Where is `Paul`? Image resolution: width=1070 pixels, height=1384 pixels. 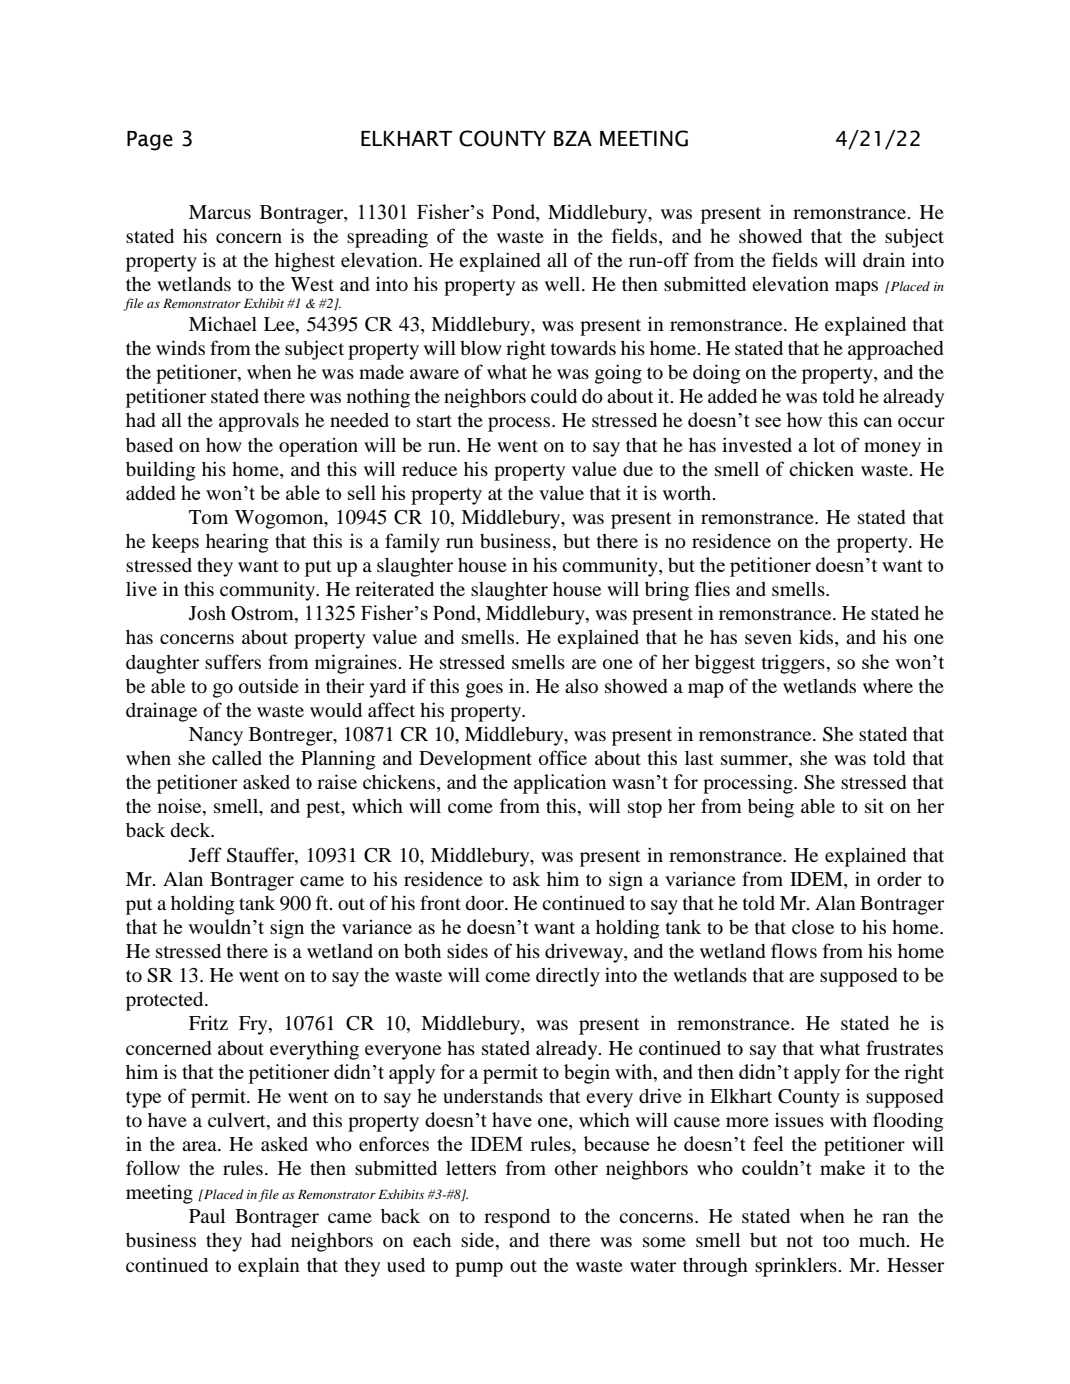
Paul is located at coordinates (207, 1216).
